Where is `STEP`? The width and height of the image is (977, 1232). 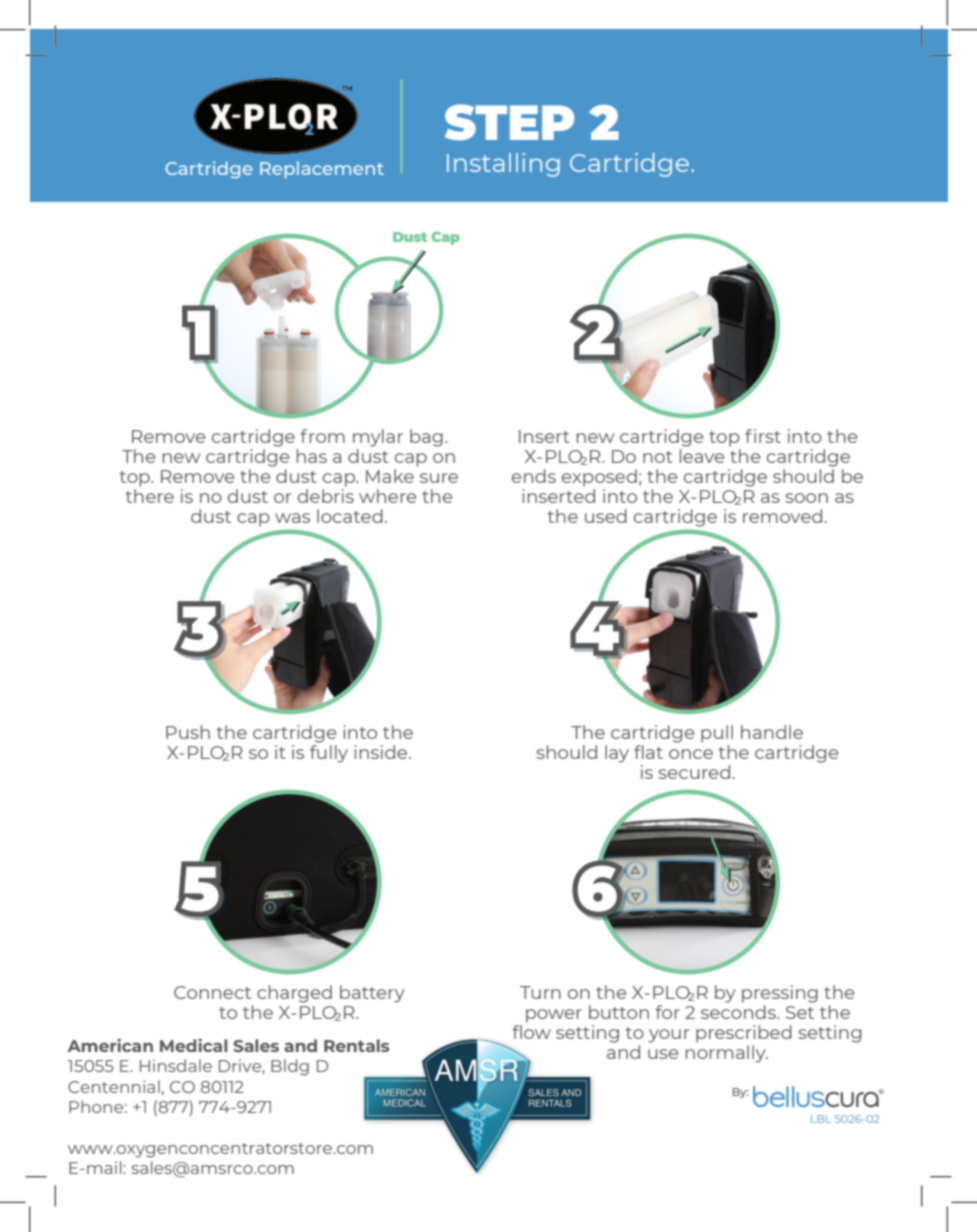
STEP is located at coordinates (509, 122).
